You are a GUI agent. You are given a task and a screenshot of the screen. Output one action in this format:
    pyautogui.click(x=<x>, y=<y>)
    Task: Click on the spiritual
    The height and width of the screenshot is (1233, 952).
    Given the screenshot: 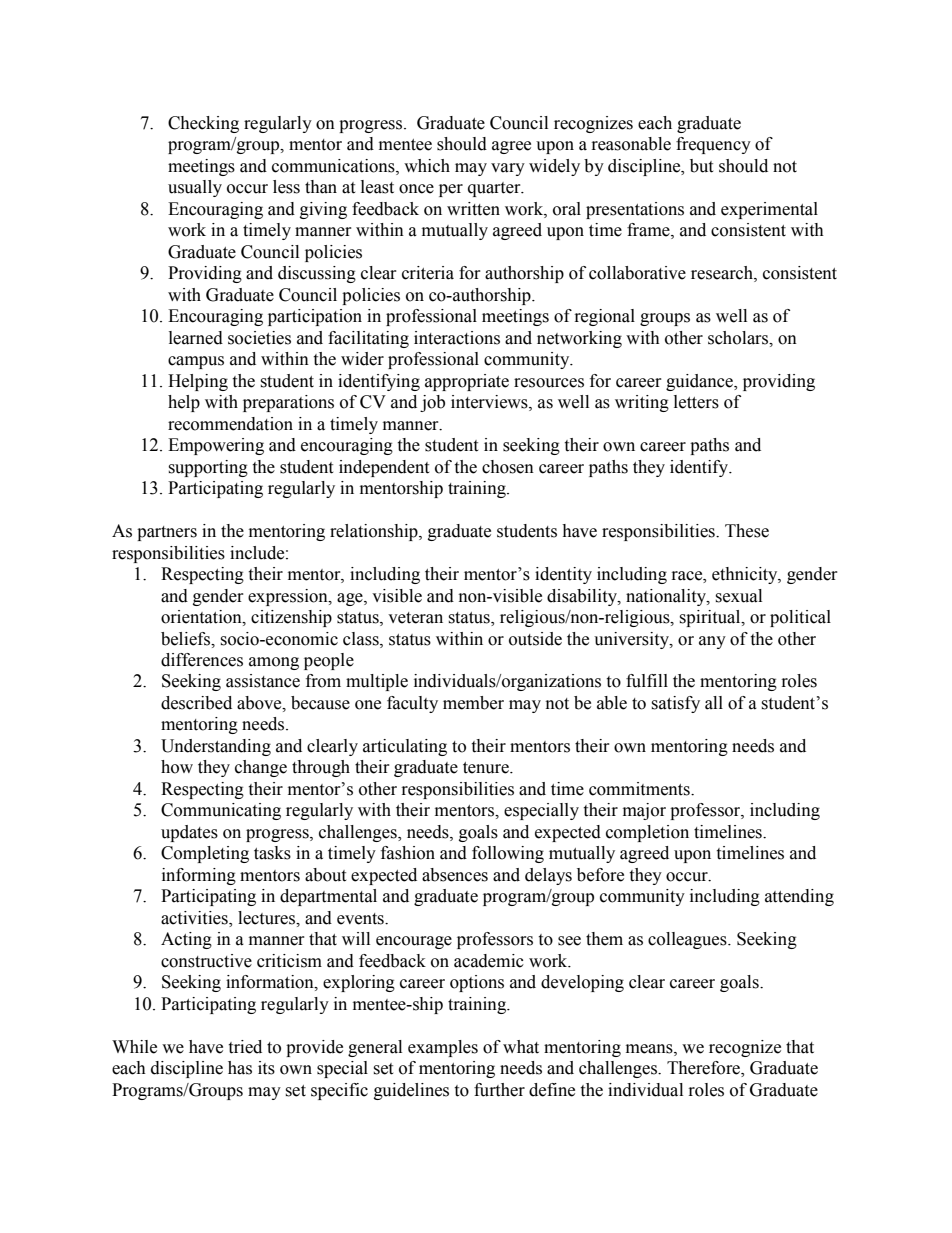 What is the action you would take?
    pyautogui.click(x=711, y=618)
